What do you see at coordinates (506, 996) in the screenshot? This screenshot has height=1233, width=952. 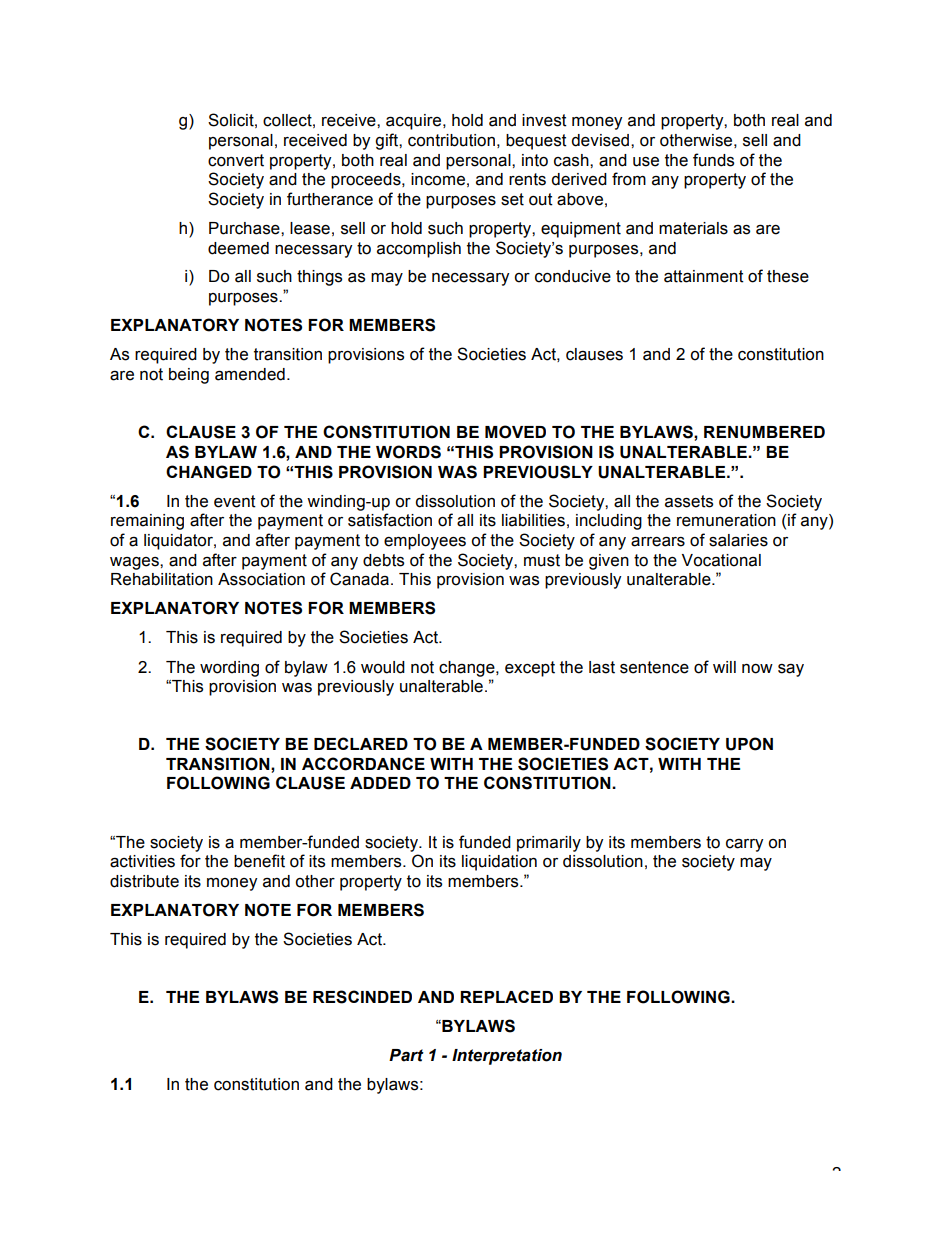 I see `REPLACED` at bounding box center [506, 996].
